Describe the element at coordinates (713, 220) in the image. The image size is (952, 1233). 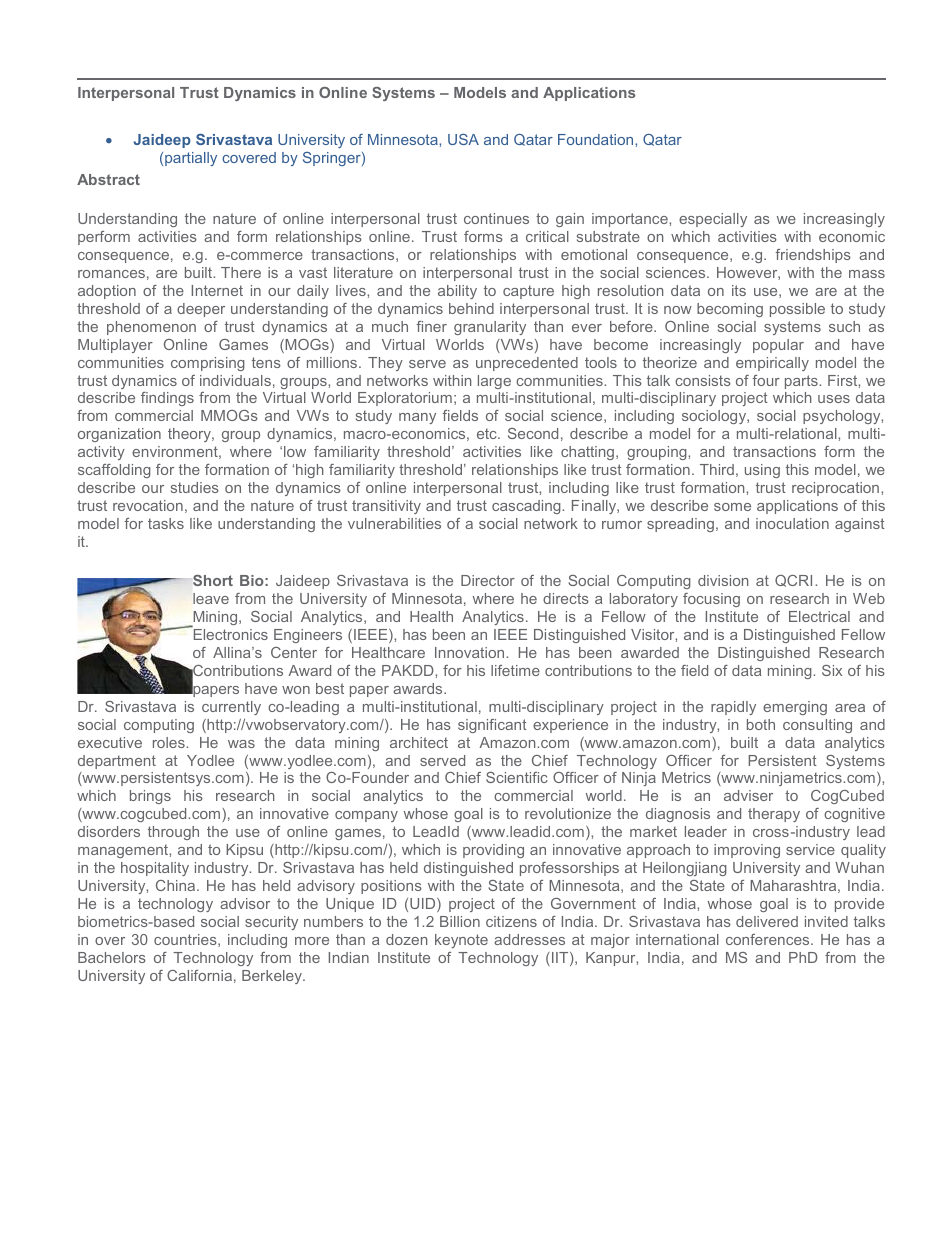
I see `especially` at that location.
